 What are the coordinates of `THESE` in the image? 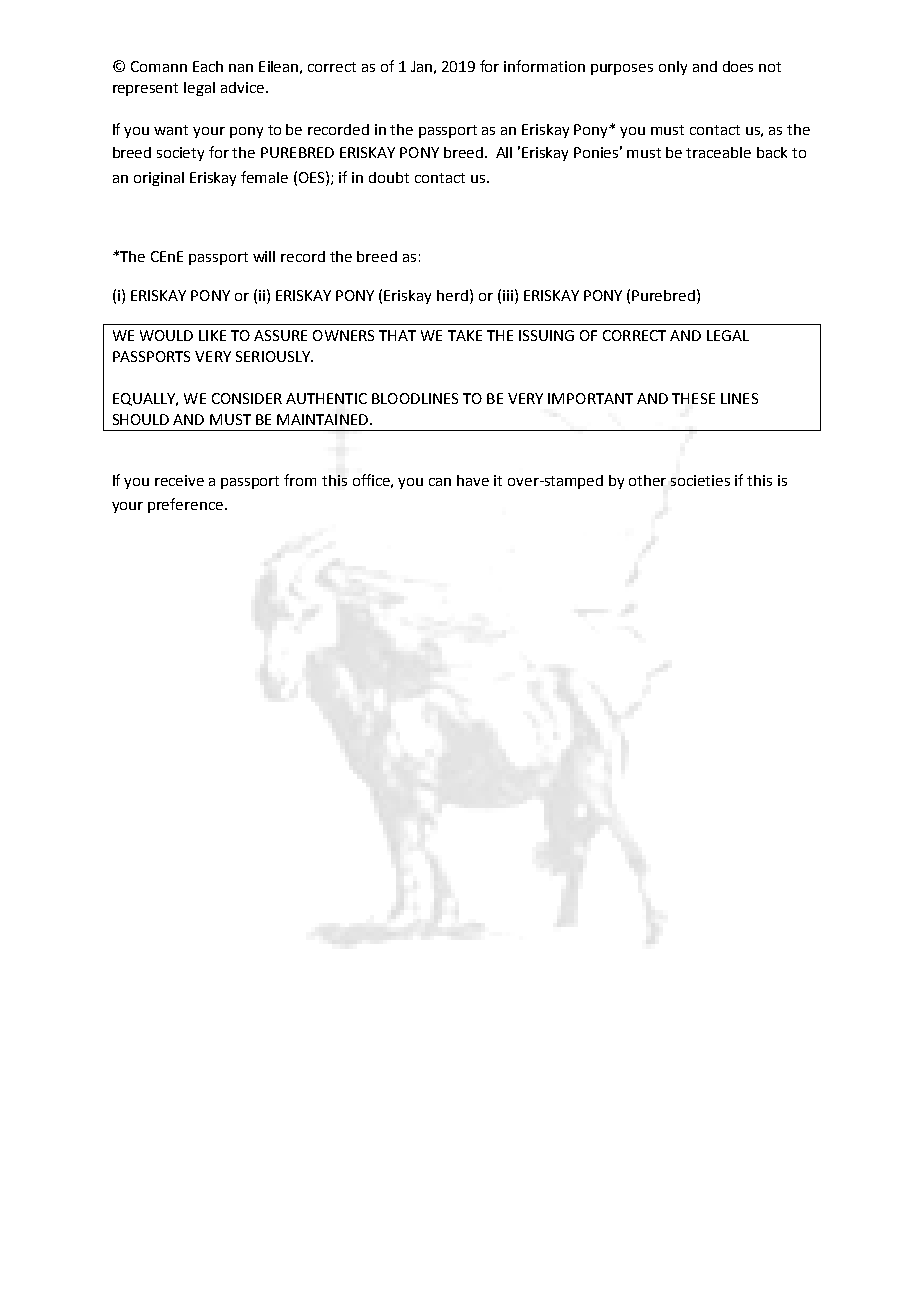 It's located at (693, 398).
